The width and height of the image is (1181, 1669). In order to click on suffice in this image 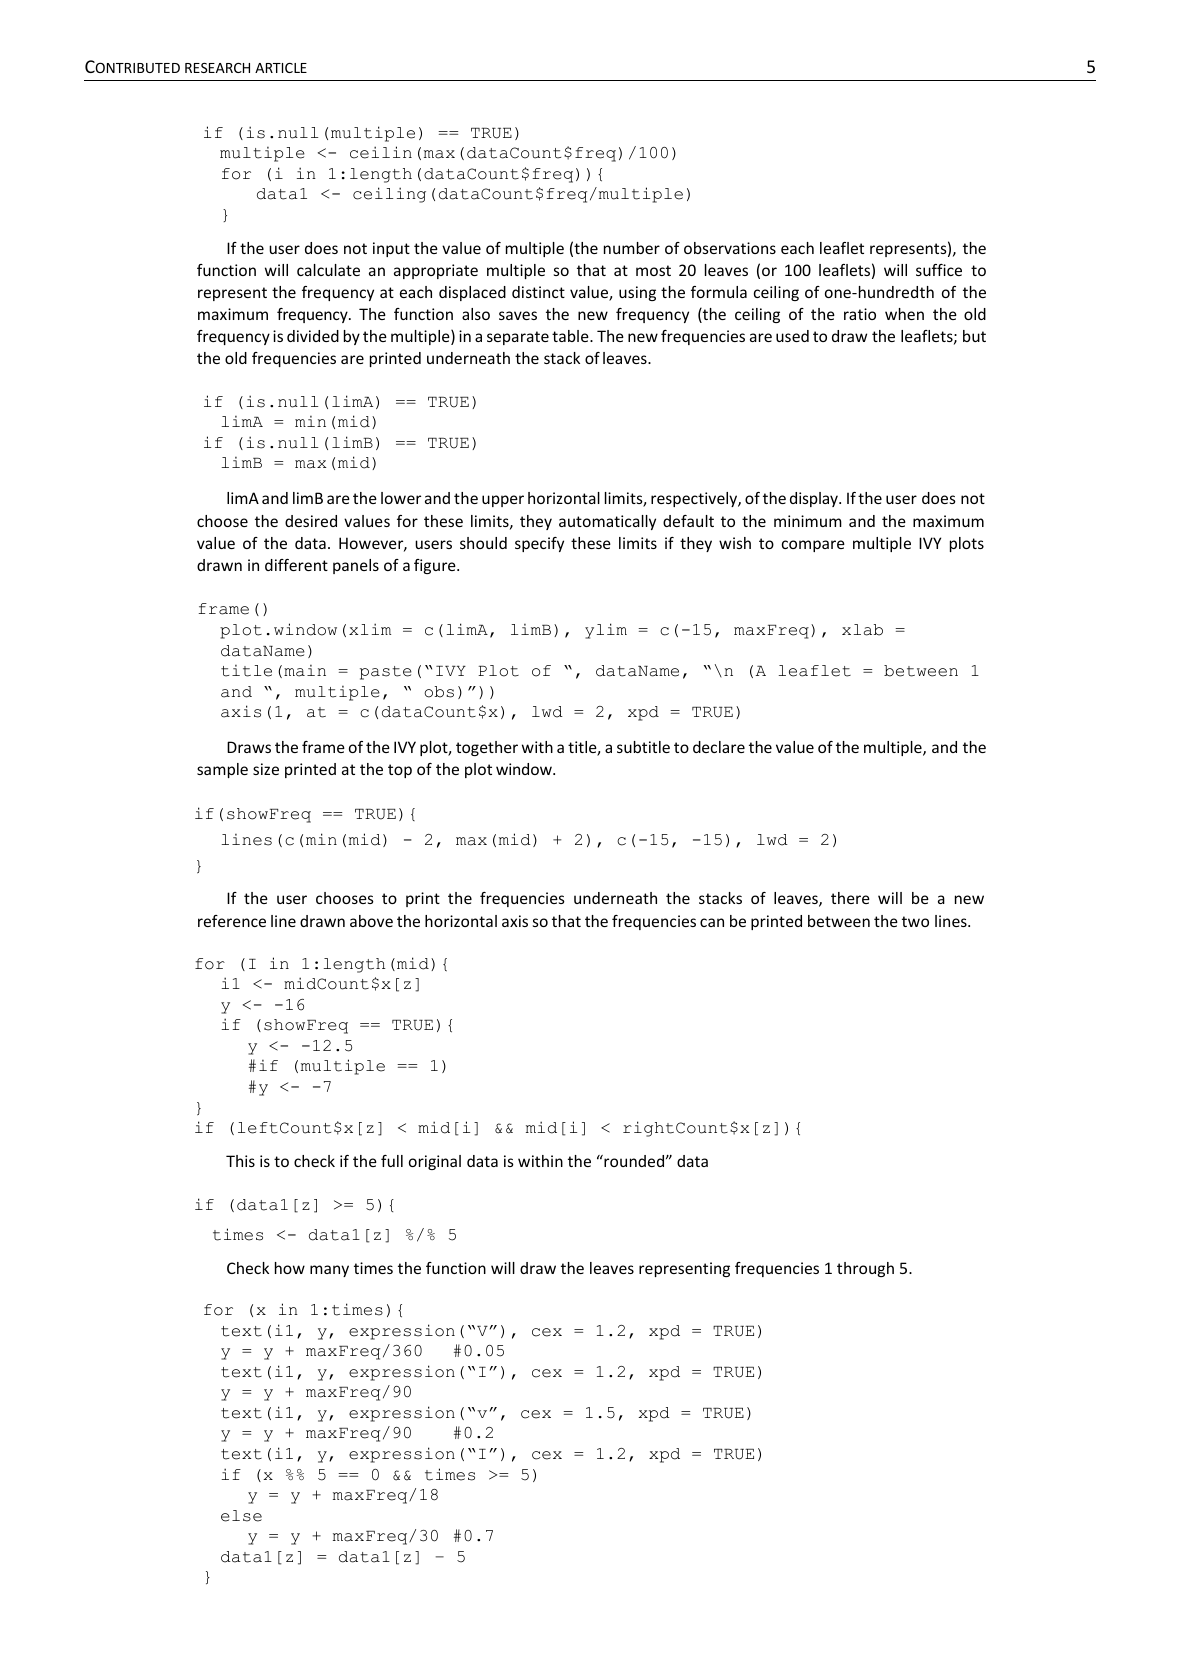, I will do `click(939, 270)`.
